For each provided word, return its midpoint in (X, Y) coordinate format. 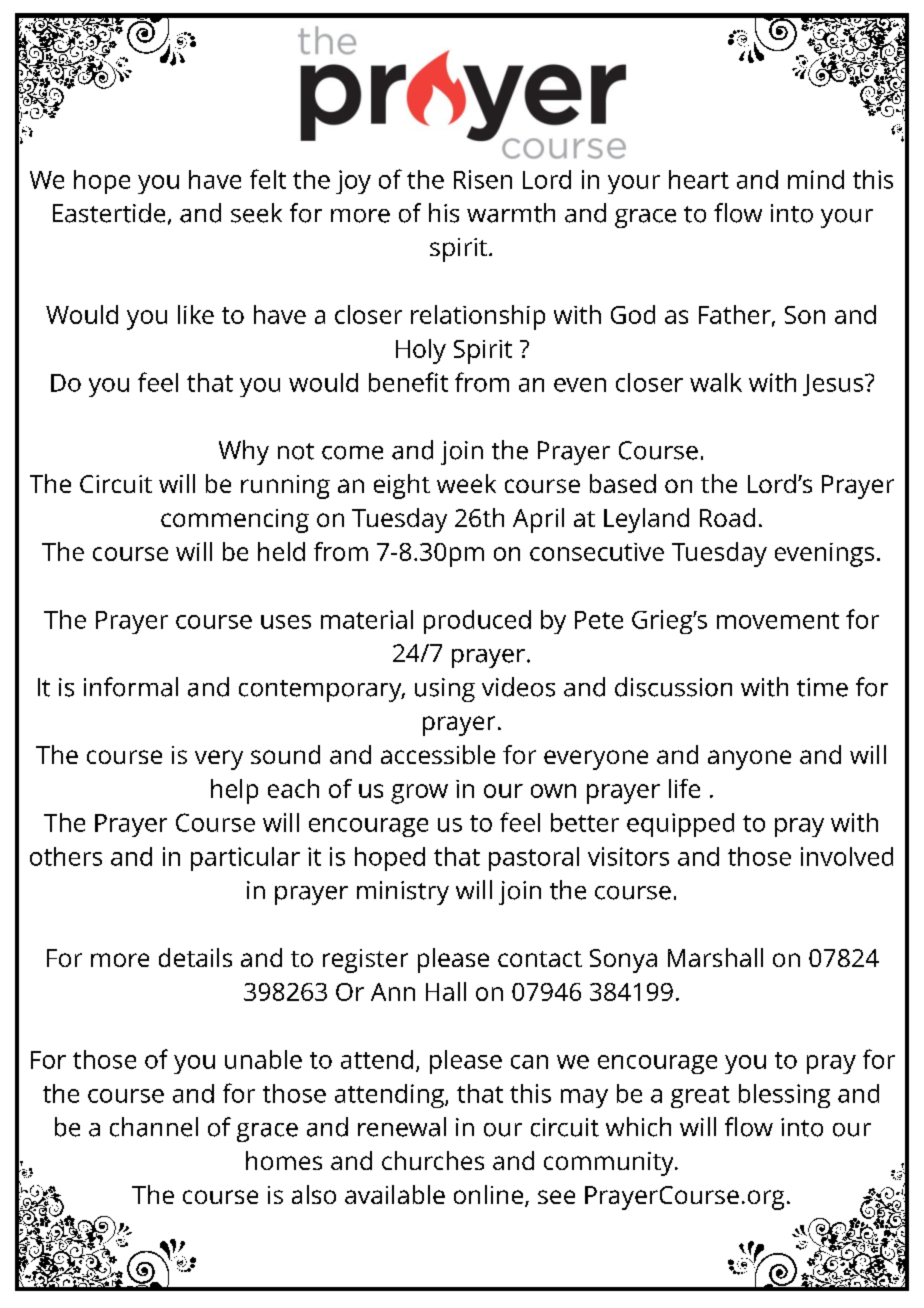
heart (699, 179)
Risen (483, 179)
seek (256, 213)
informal (131, 687)
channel (154, 1127)
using (445, 690)
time (822, 687)
